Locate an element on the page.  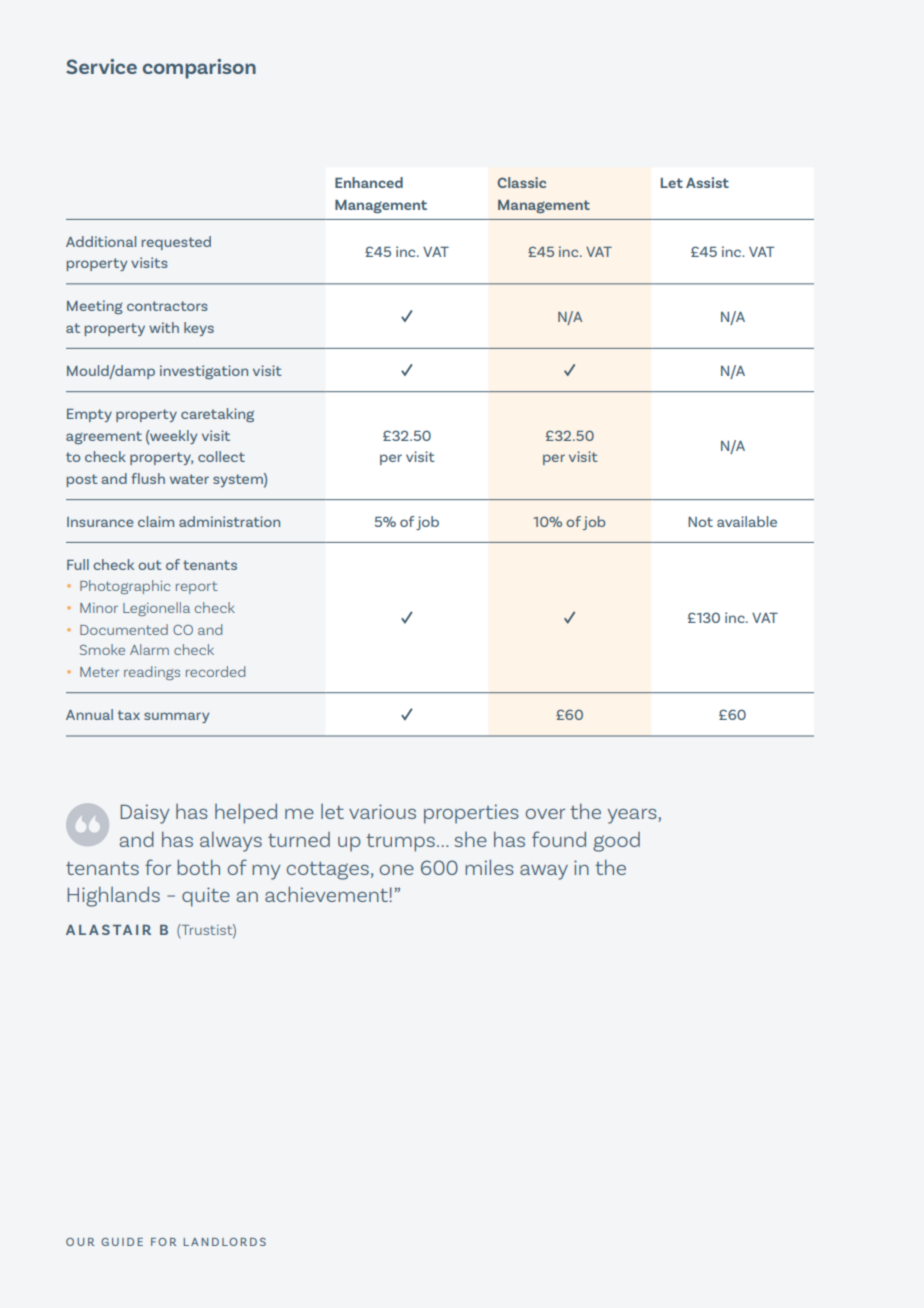
Assist is located at coordinates (707, 182).
